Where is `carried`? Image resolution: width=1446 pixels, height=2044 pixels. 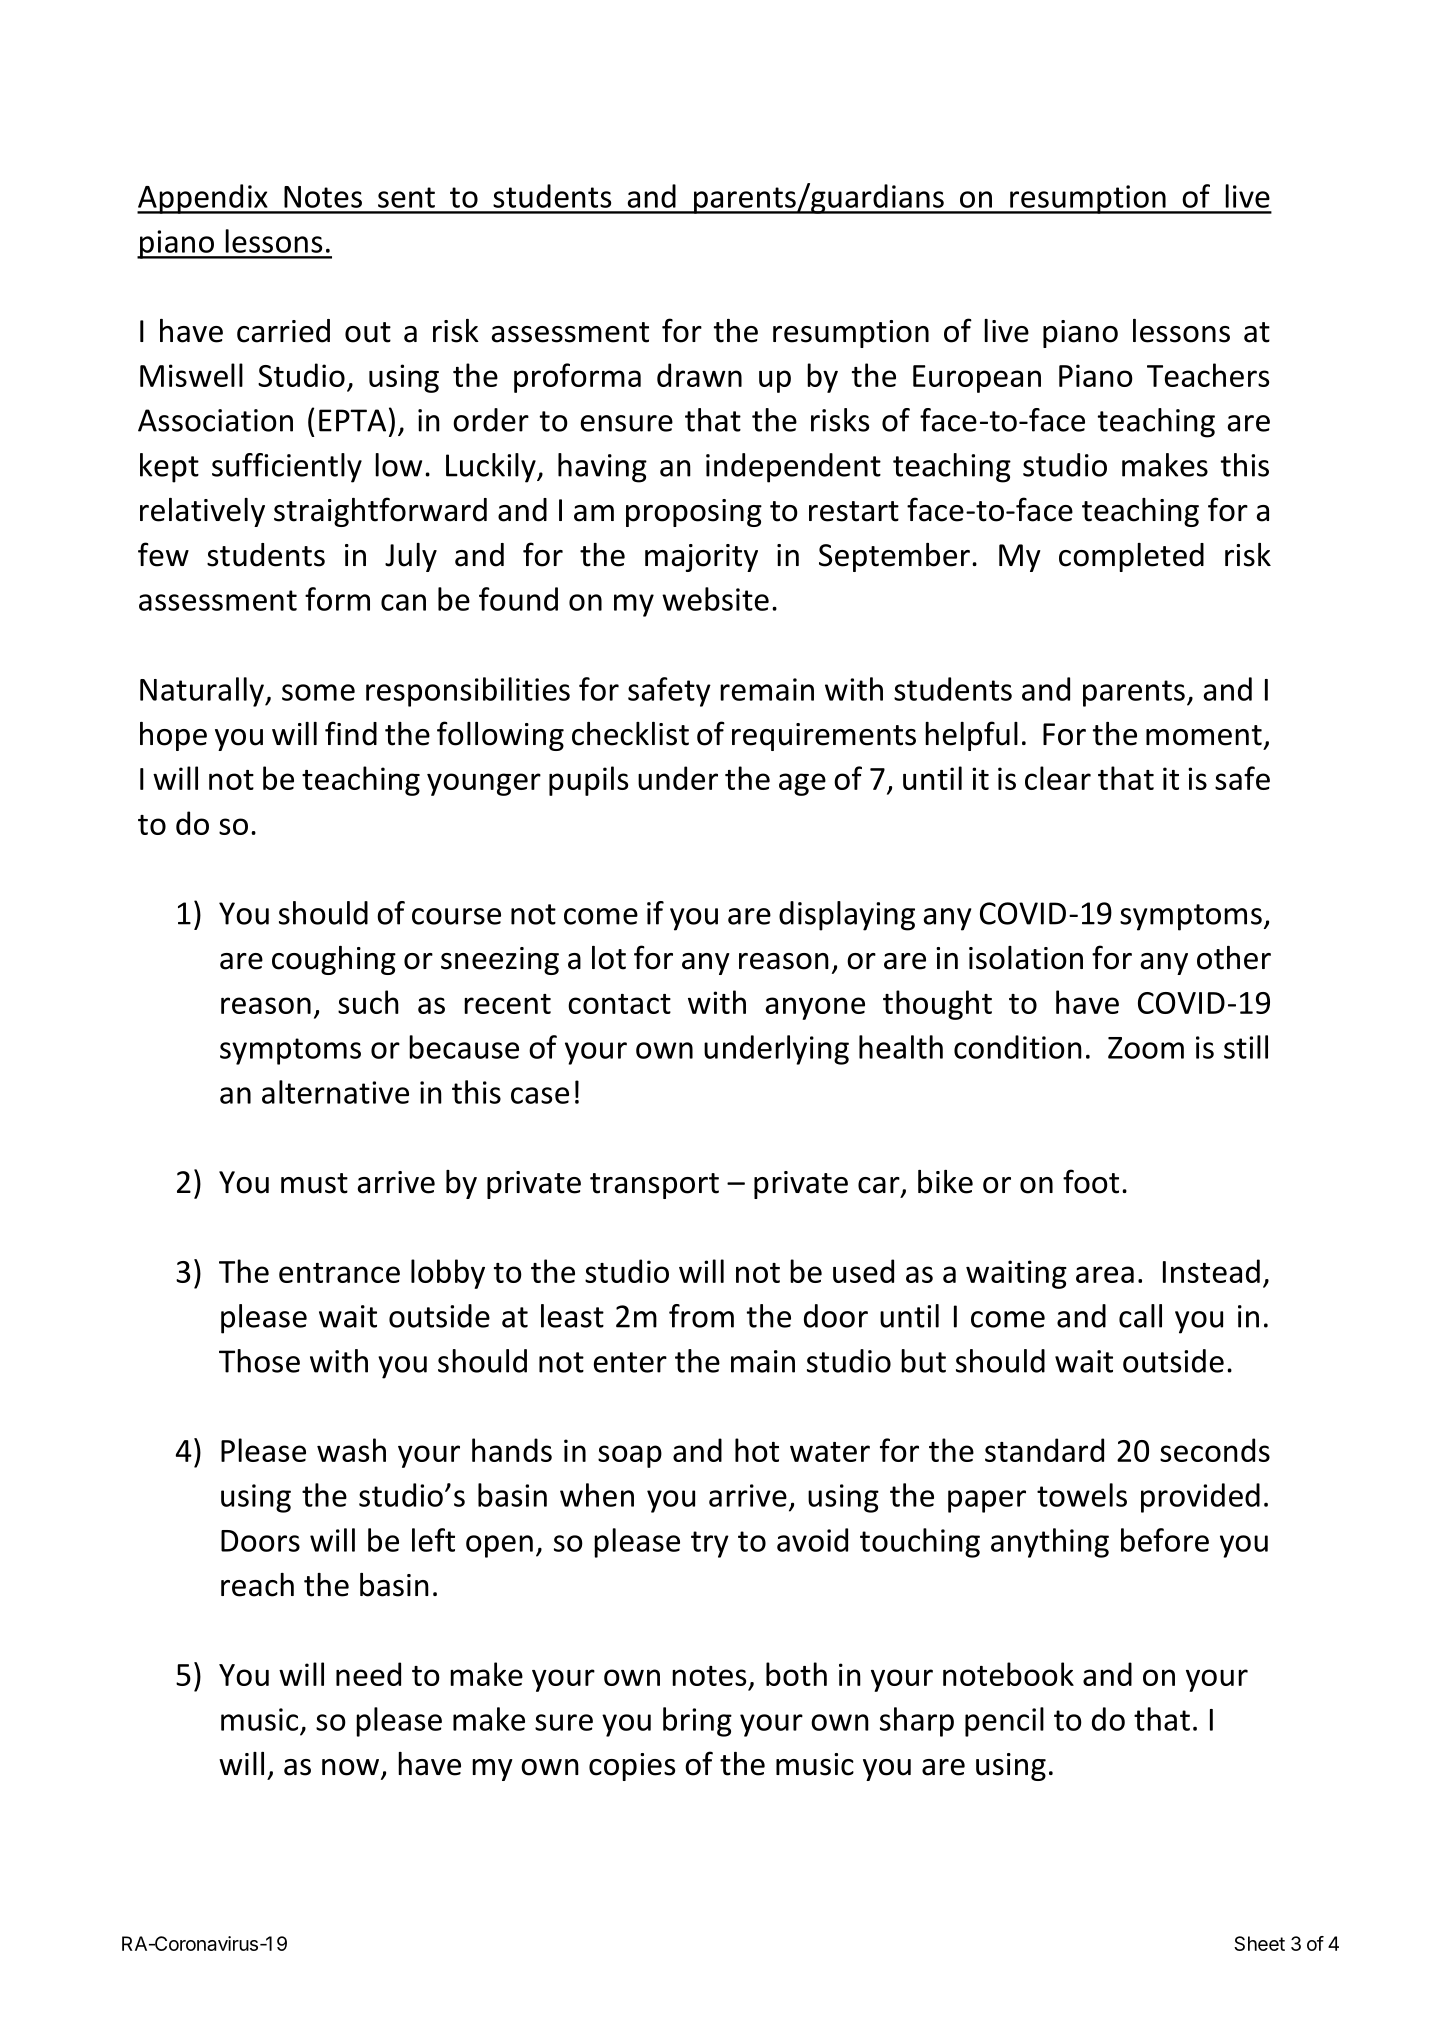 carried is located at coordinates (283, 331).
